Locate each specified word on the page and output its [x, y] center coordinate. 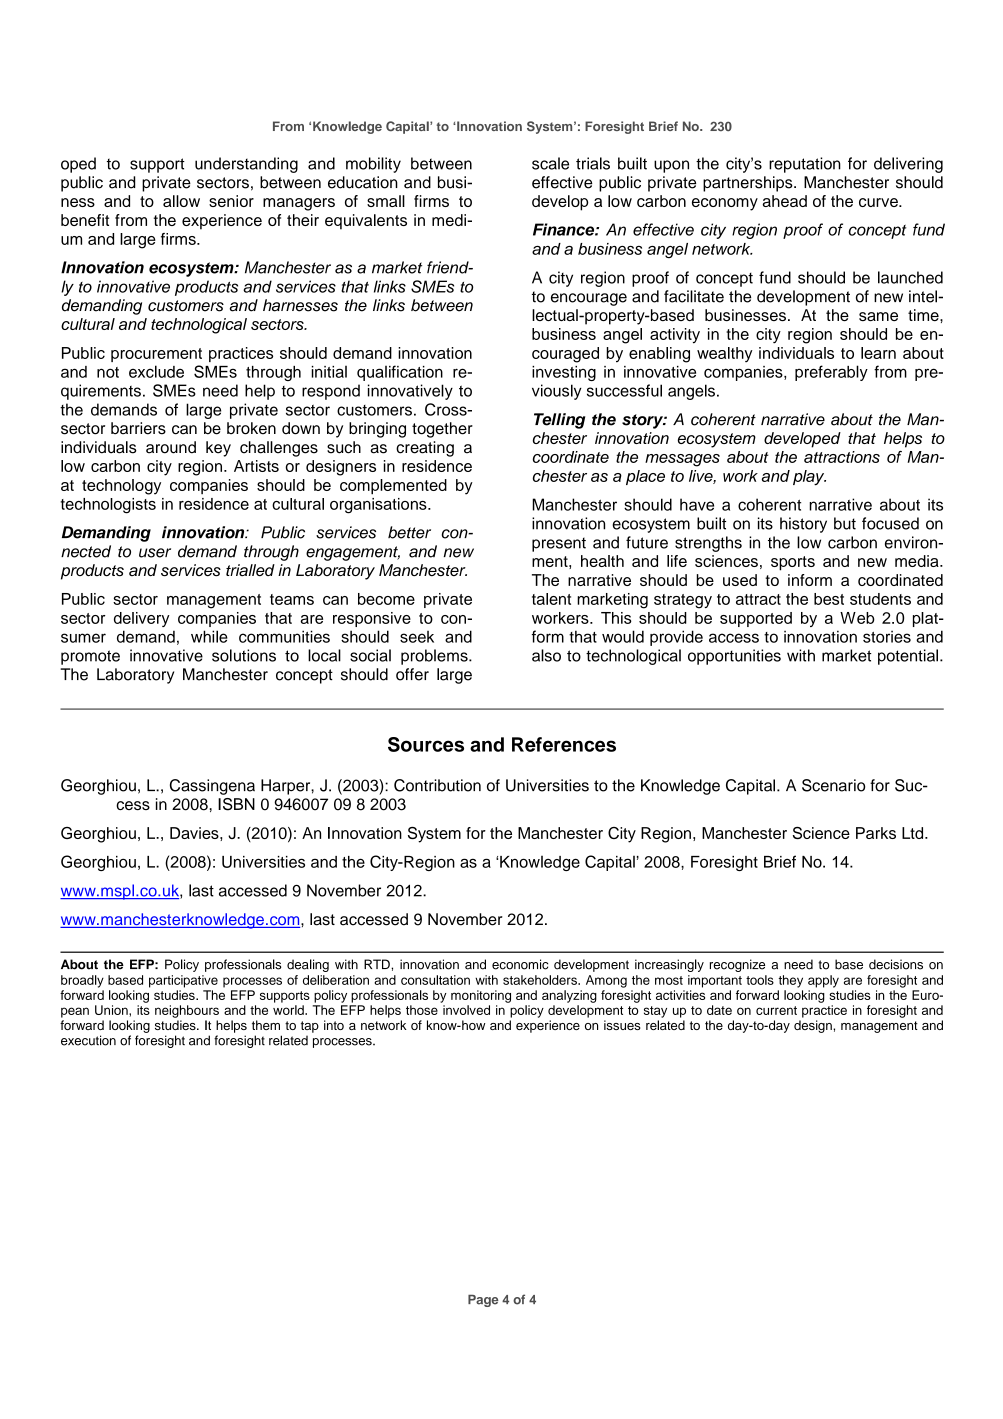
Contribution [437, 785]
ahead [785, 201]
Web [857, 618]
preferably [831, 373]
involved [466, 1010]
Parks [876, 833]
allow [181, 201]
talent [551, 599]
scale [550, 163]
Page [483, 1301]
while [209, 636]
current [776, 1010]
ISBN [236, 804]
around [171, 447]
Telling [559, 421]
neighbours [187, 1011]
